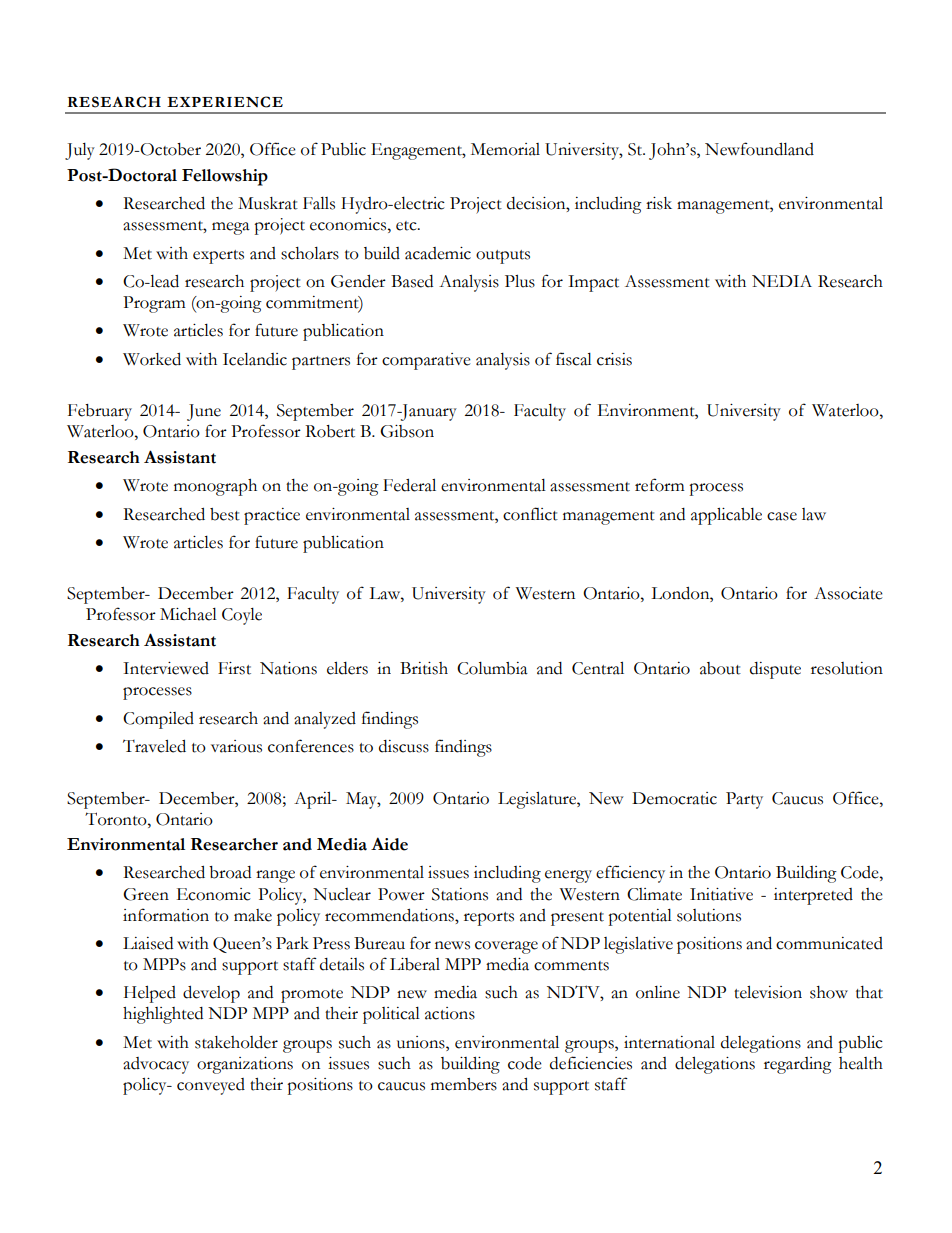 The height and width of the screenshot is (1233, 952). Describe the element at coordinates (225, 102) in the screenshot. I see `EXPERIENCE` at that location.
